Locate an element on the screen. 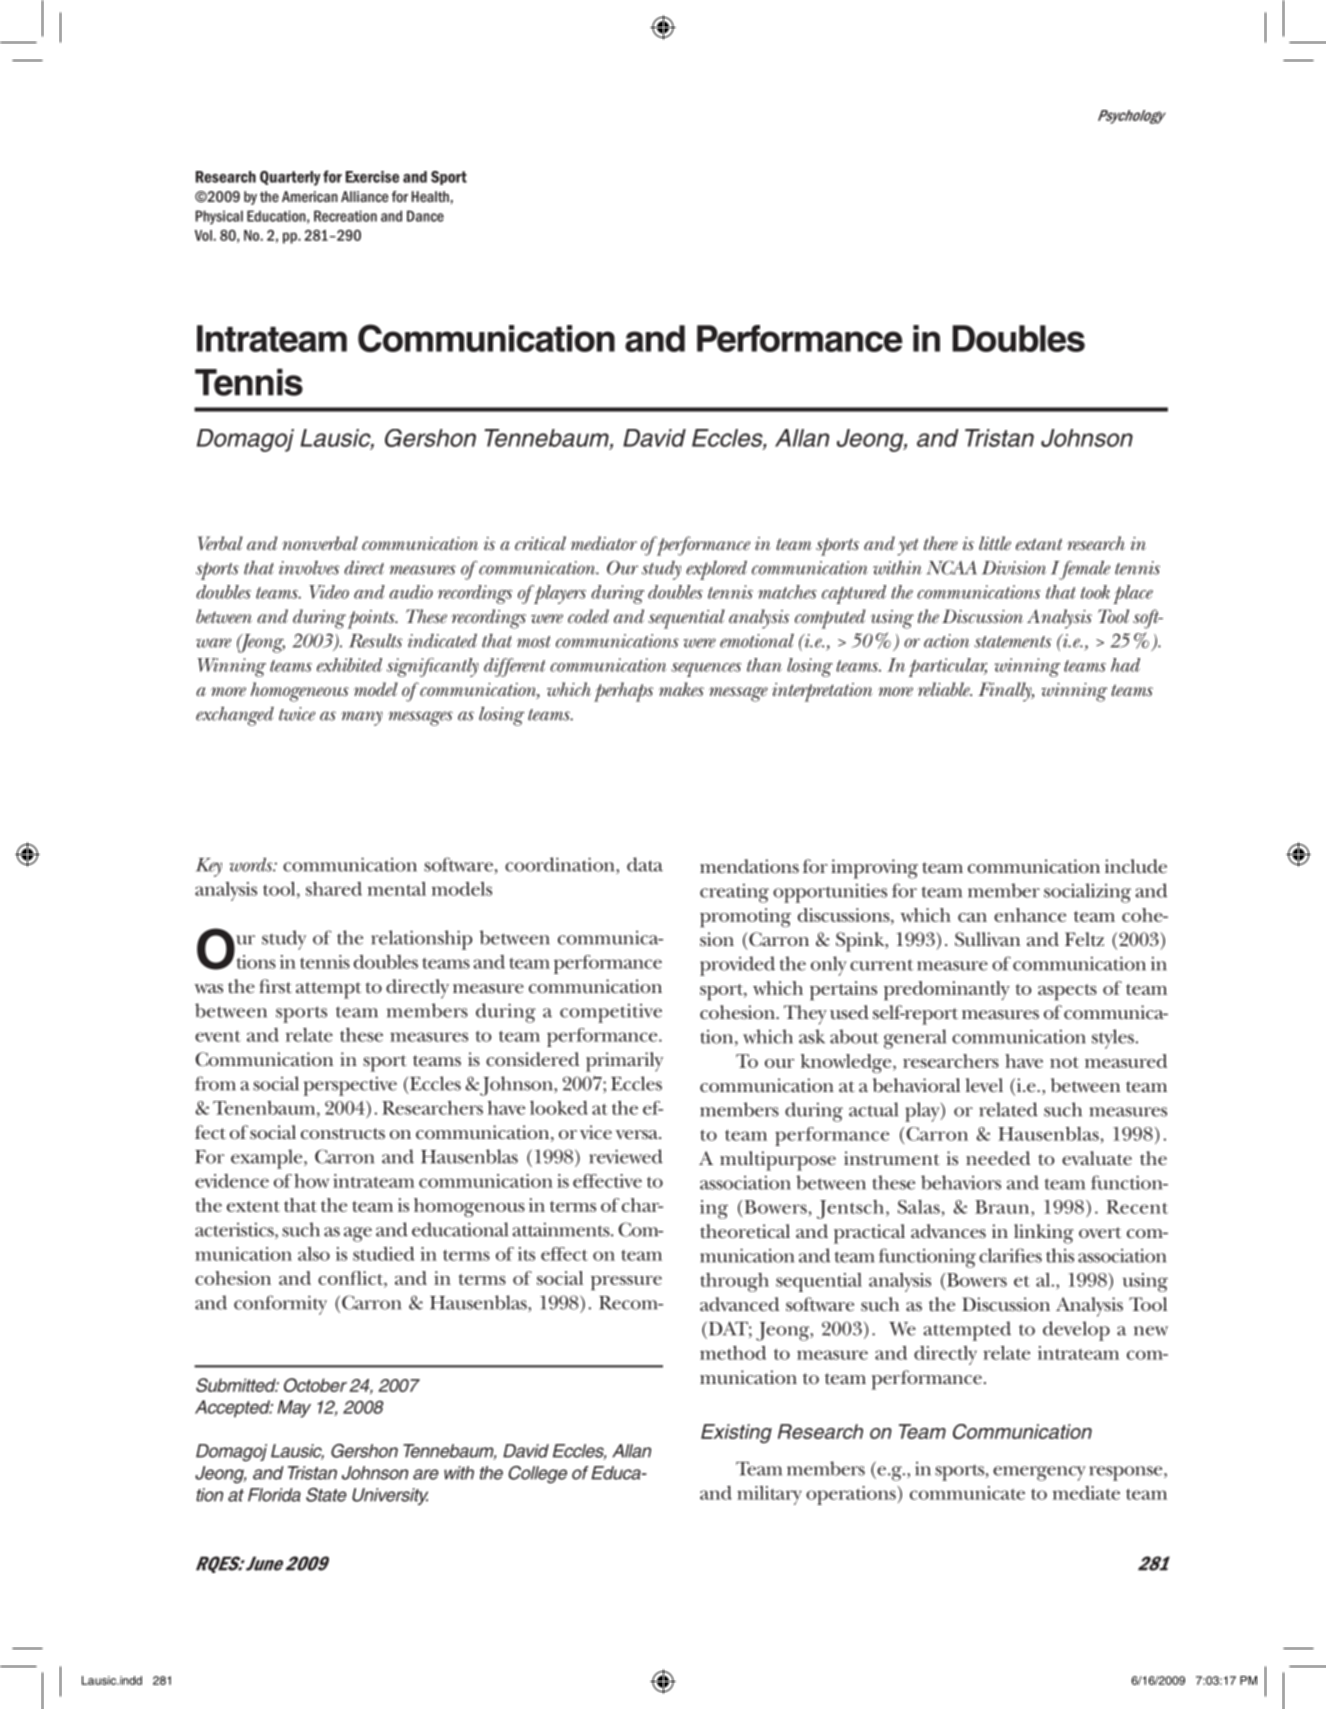 The width and height of the screenshot is (1326, 1709). how is located at coordinates (311, 1181).
